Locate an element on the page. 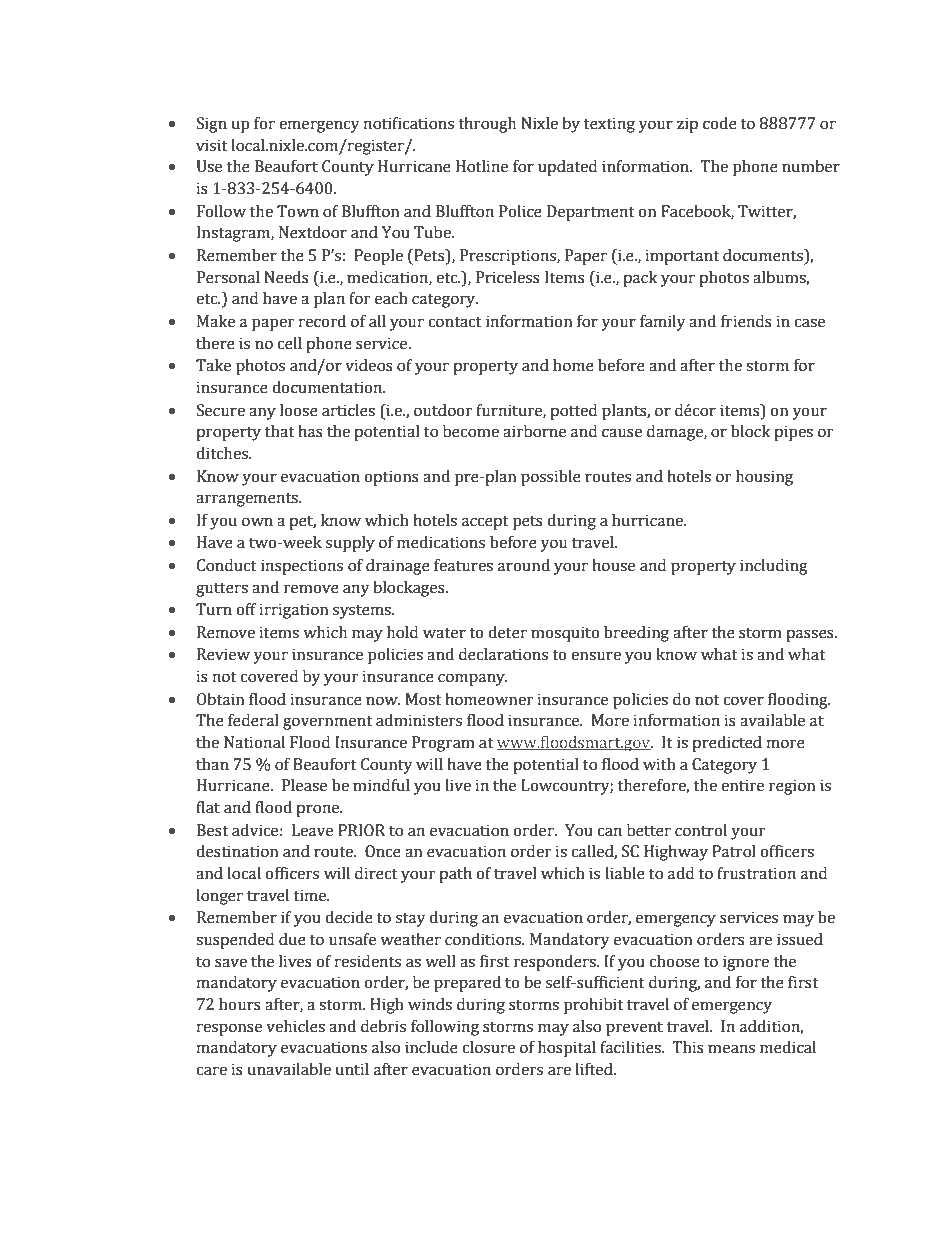 The image size is (952, 1233). visit is located at coordinates (212, 145).
